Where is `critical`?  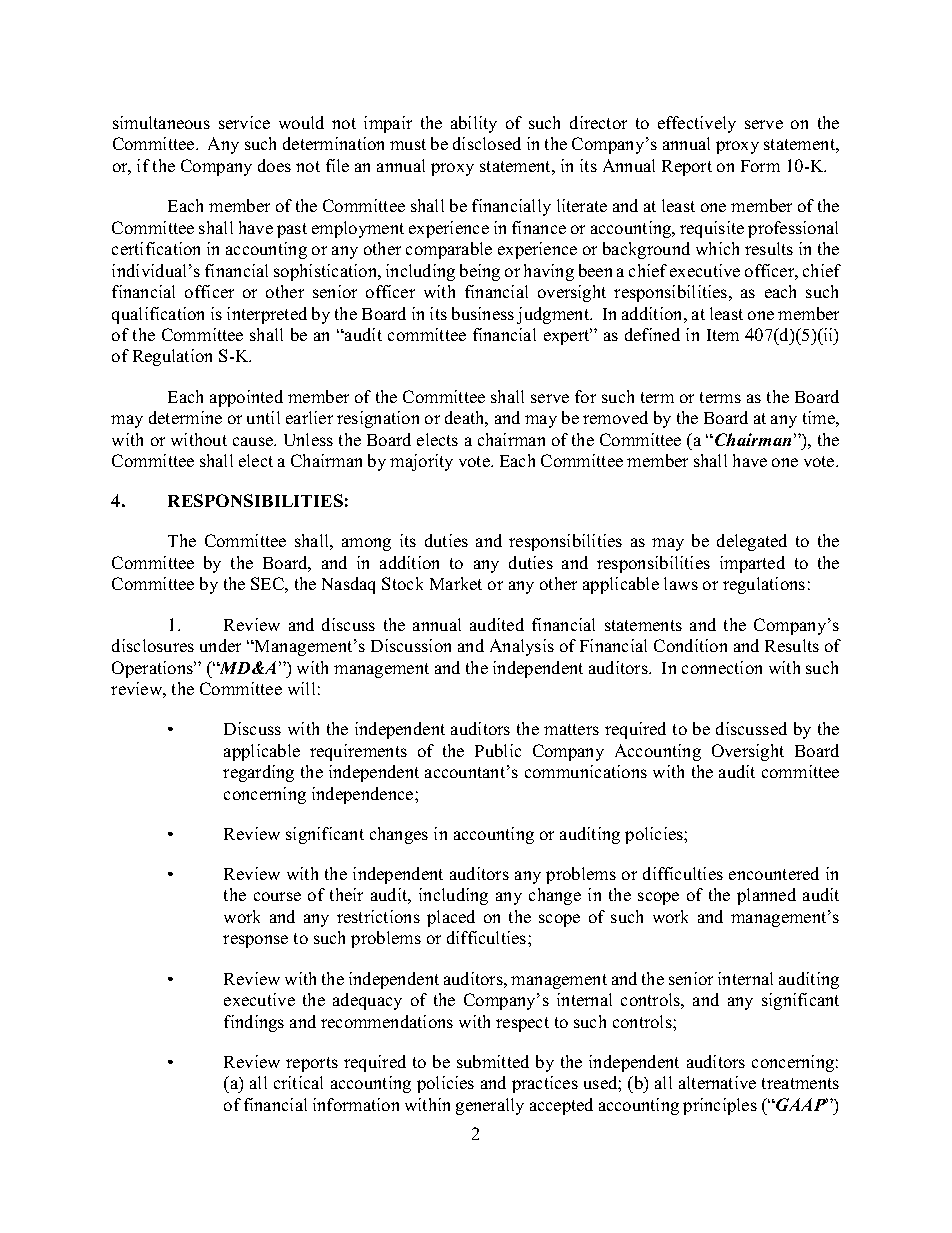
critical is located at coordinates (298, 1082).
